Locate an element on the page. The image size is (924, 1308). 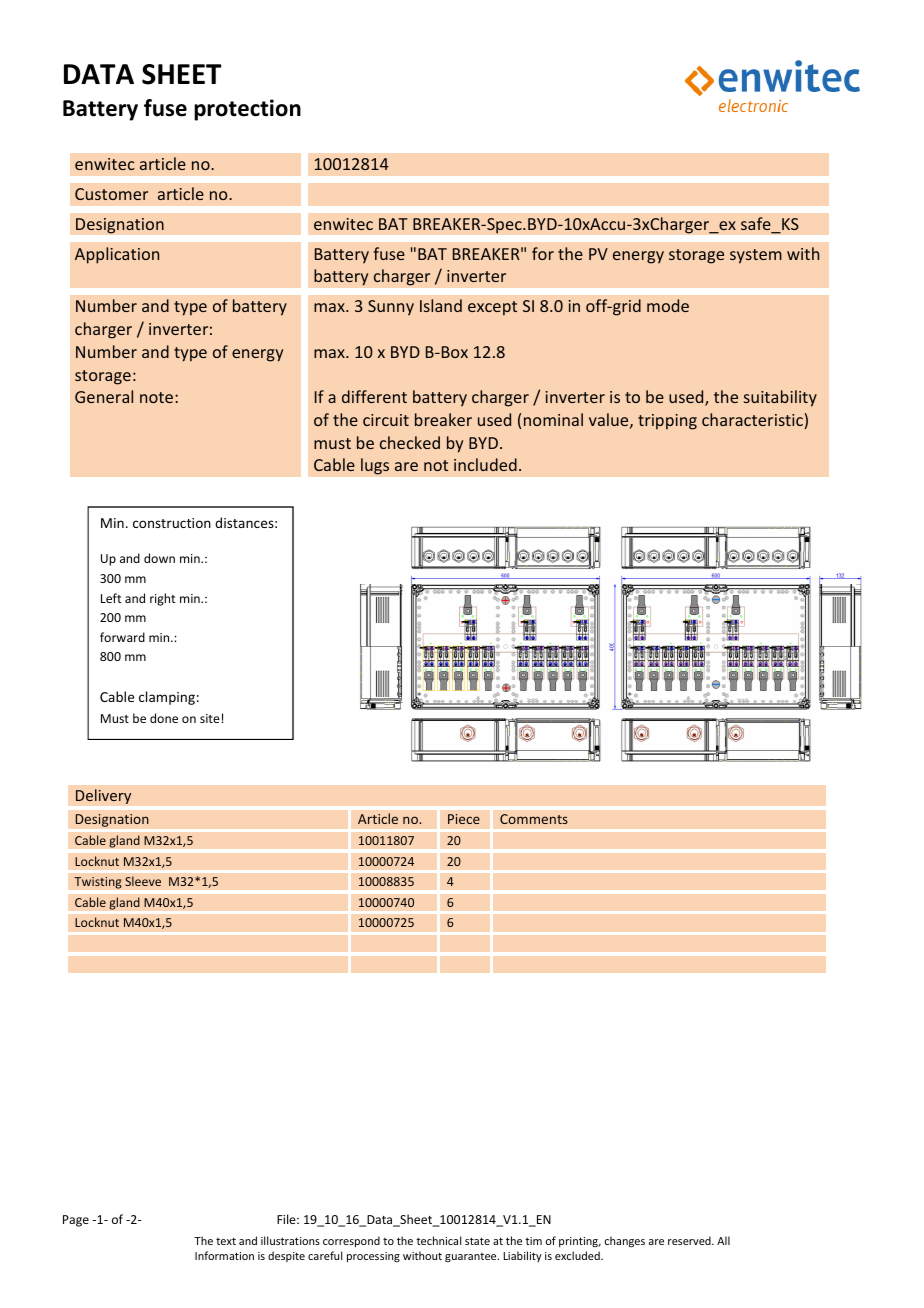
Piece is located at coordinates (464, 819).
